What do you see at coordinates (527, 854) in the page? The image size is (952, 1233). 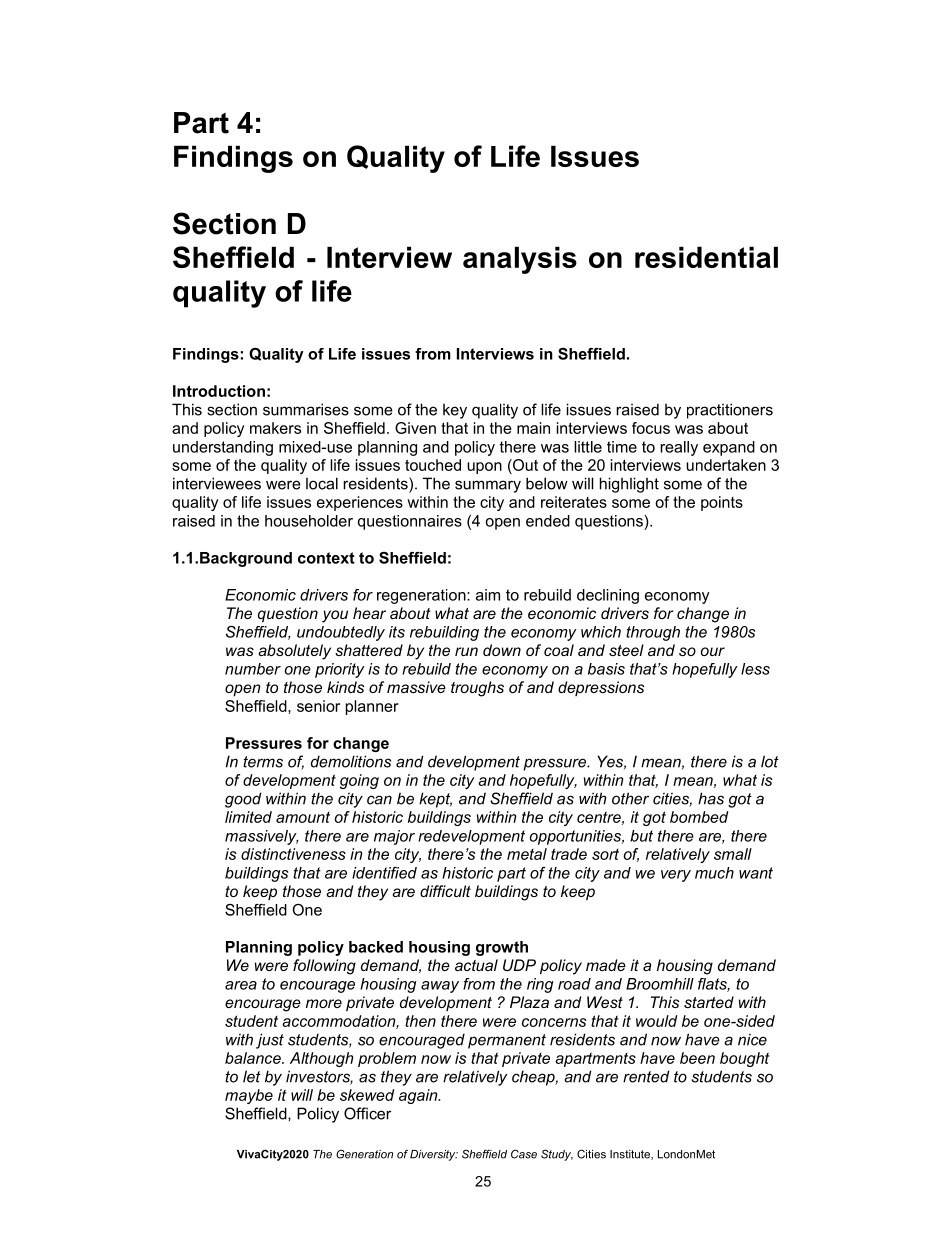 I see `metal` at bounding box center [527, 854].
